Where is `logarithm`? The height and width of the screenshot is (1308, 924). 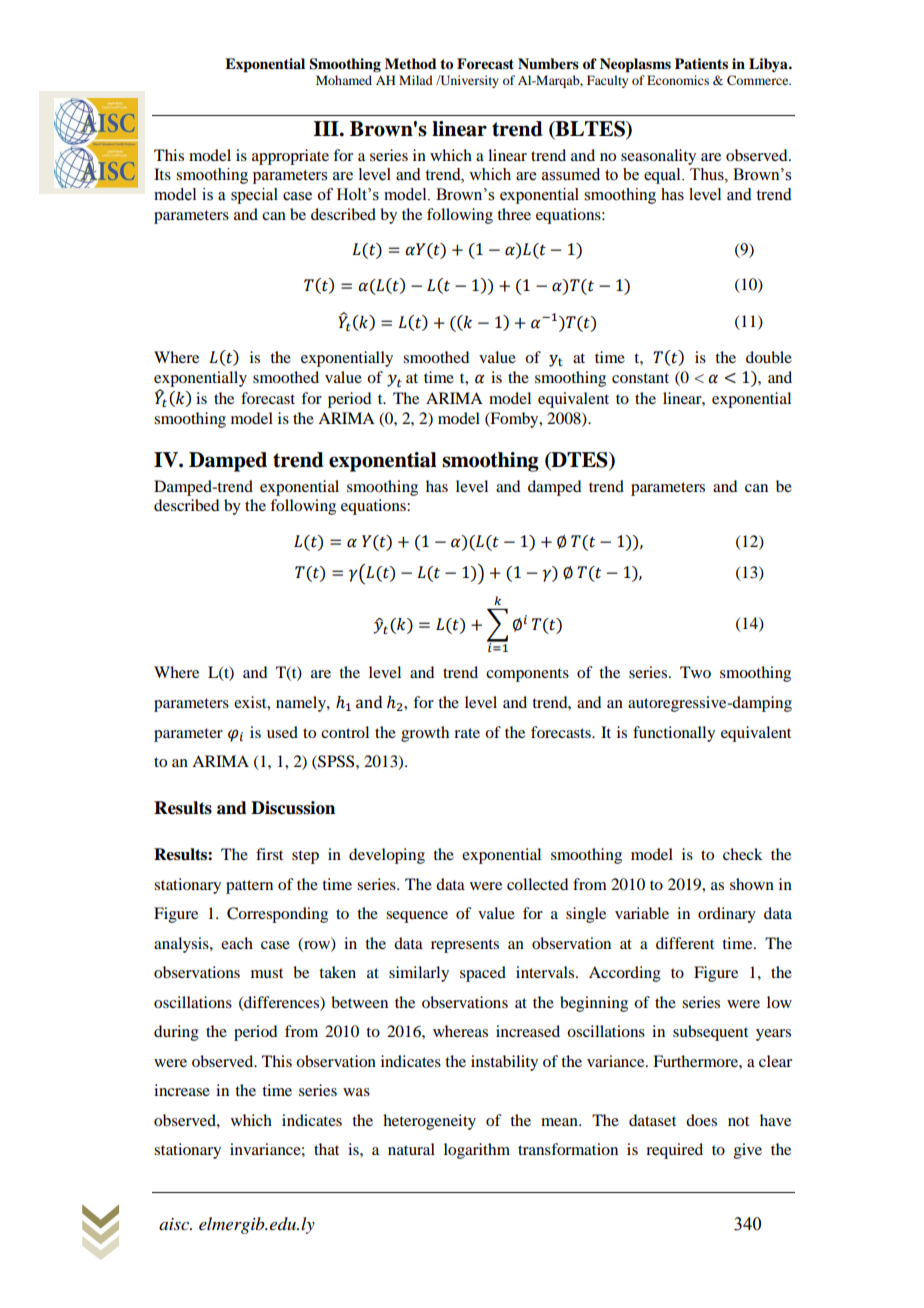 logarithm is located at coordinates (477, 1151).
